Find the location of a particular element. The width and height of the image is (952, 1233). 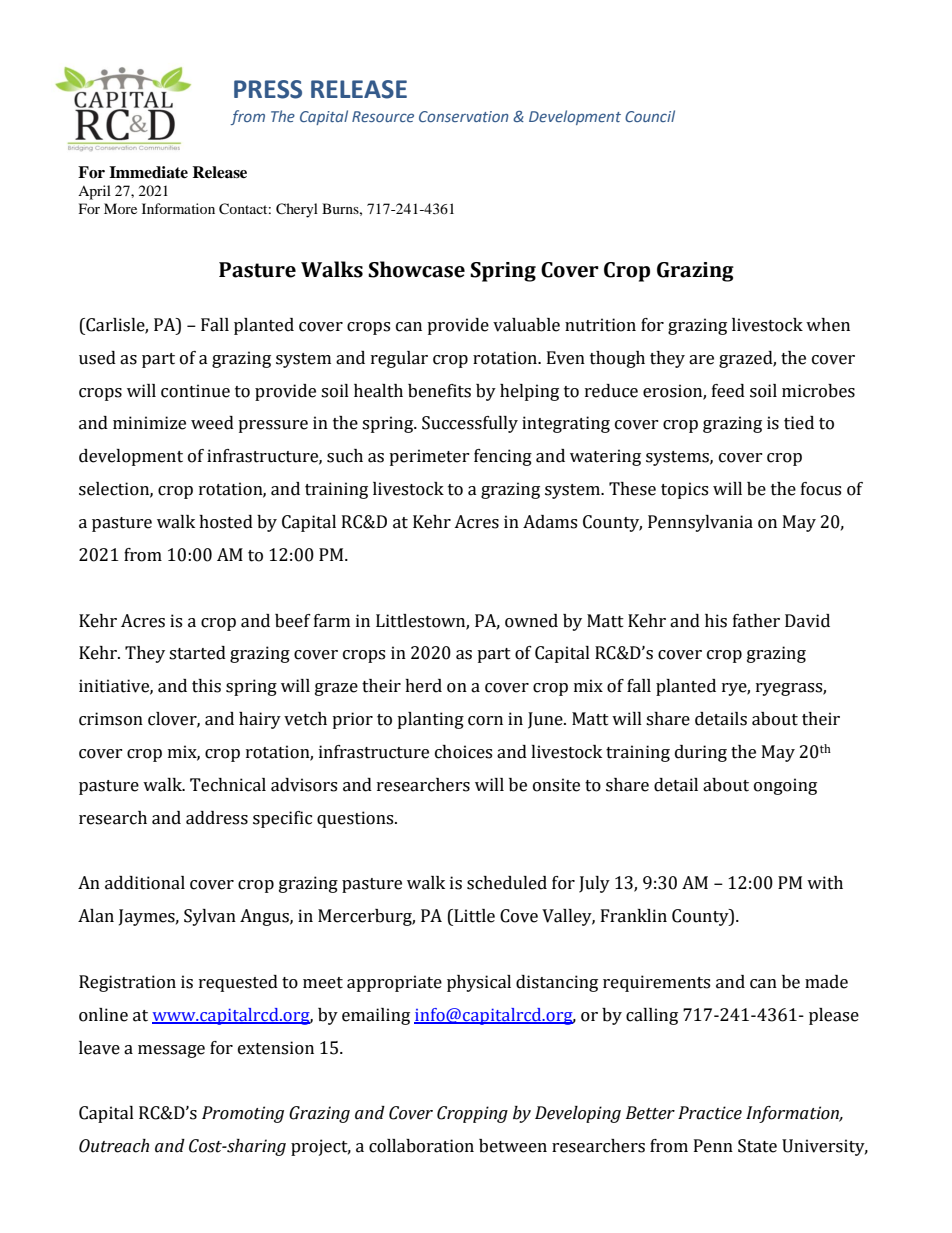

Promoting is located at coordinates (243, 1114).
